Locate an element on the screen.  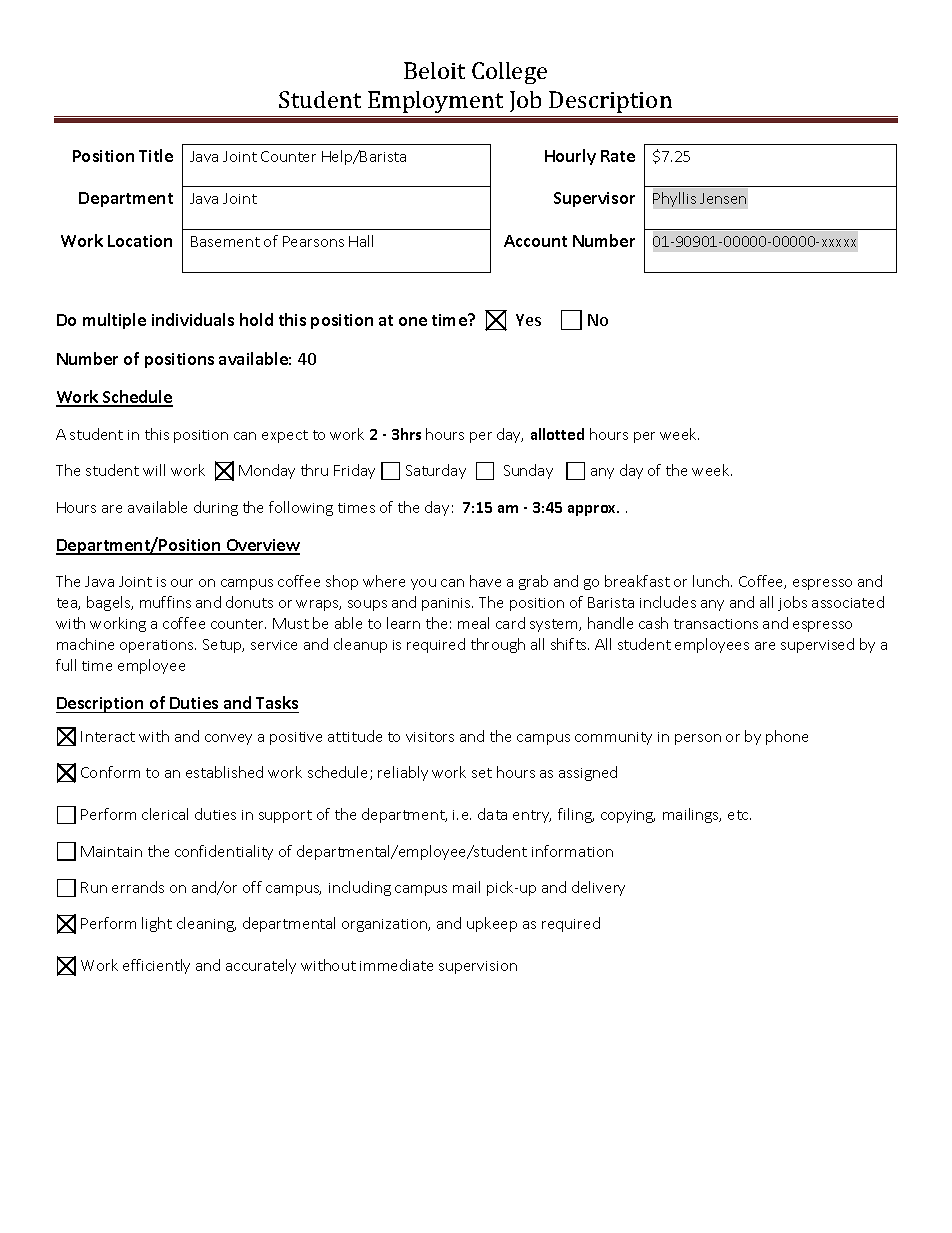
individuals is located at coordinates (193, 319).
